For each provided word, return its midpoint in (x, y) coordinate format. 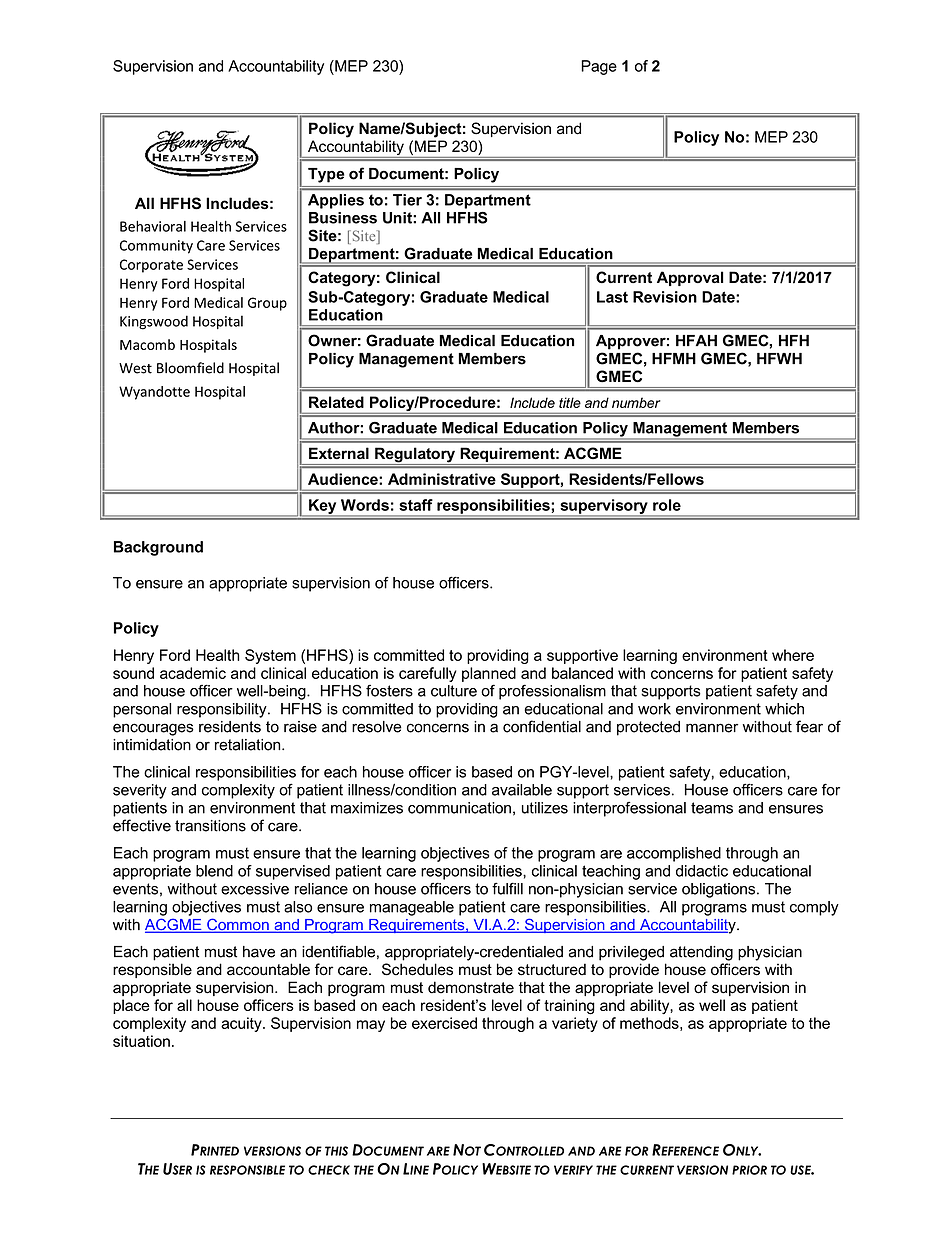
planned (489, 674)
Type (326, 175)
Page (599, 67)
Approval (690, 278)
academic (193, 673)
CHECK (329, 1170)
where (793, 655)
